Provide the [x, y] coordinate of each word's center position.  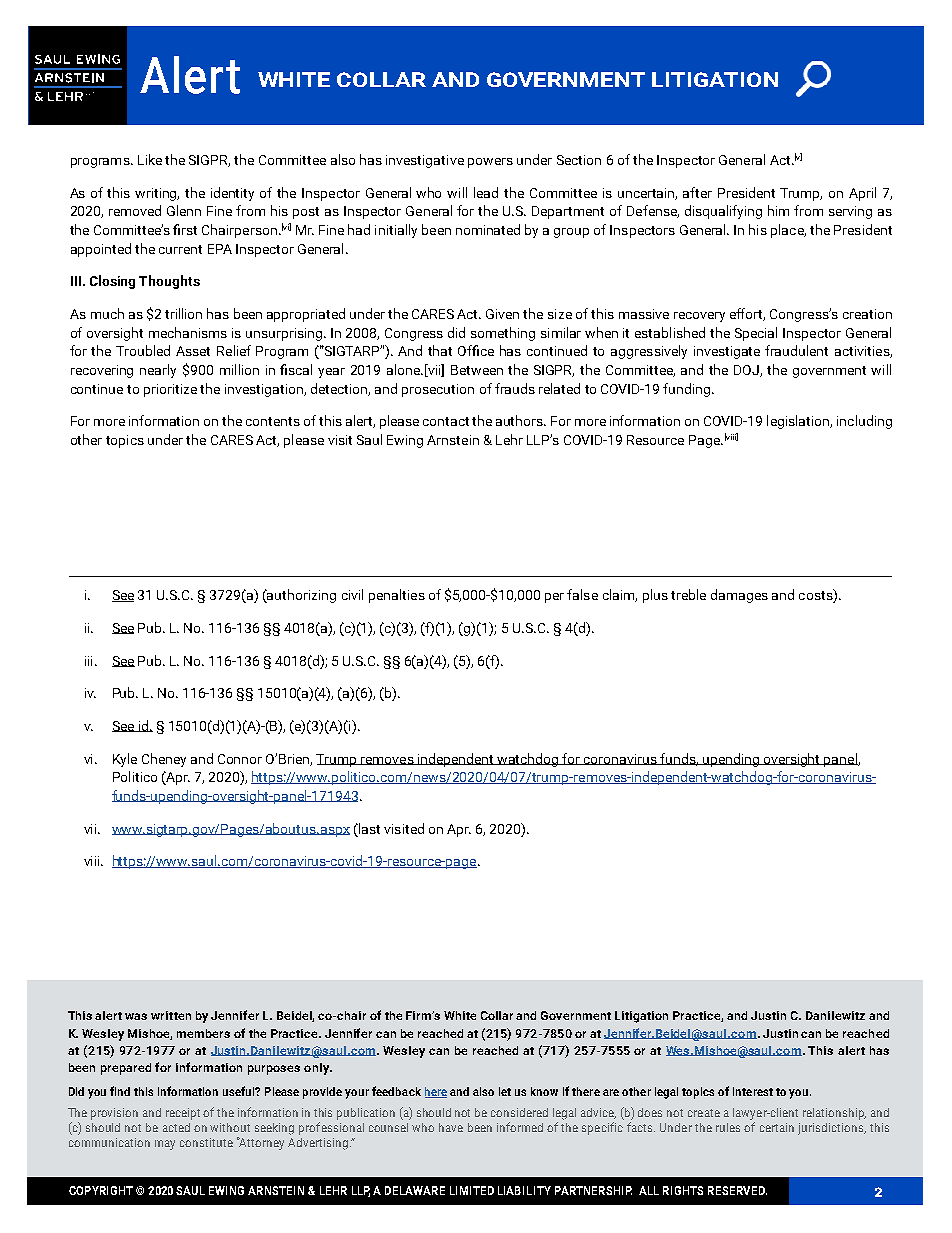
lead [486, 192]
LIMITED [472, 1190]
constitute [206, 1142]
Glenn [184, 210]
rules [728, 1127]
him [778, 210]
